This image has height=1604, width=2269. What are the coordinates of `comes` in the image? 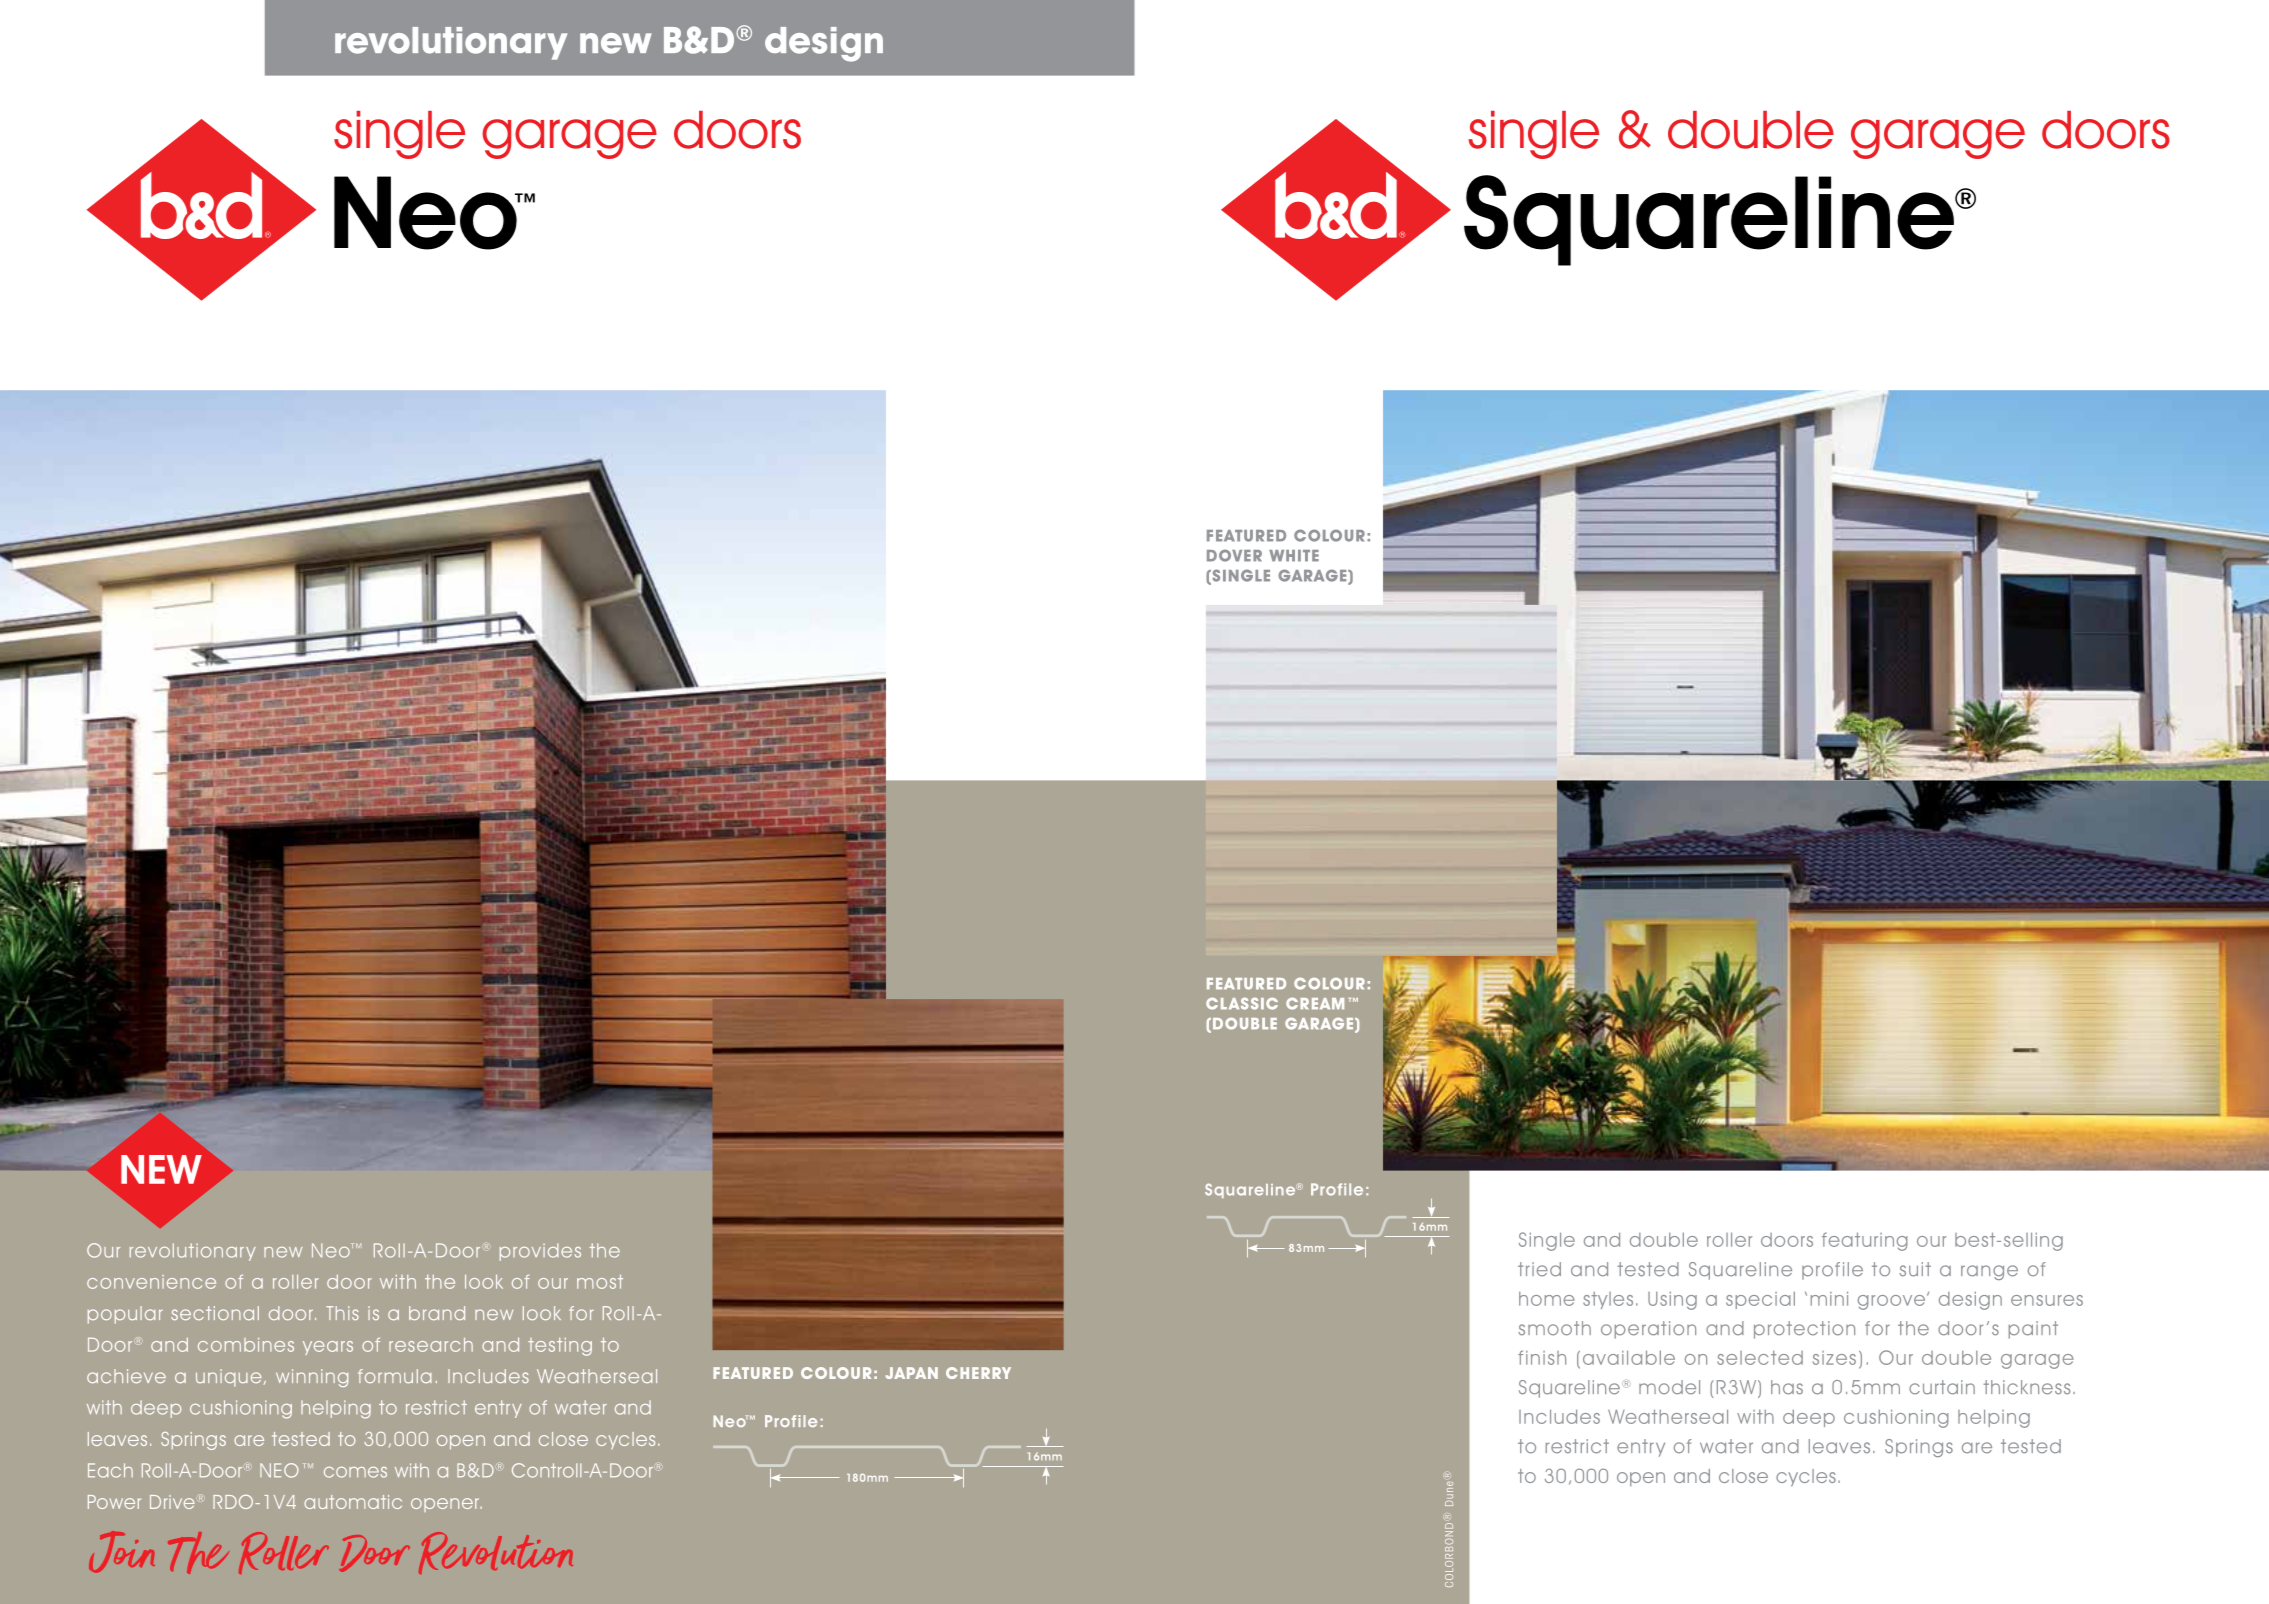 It's located at (355, 1472).
